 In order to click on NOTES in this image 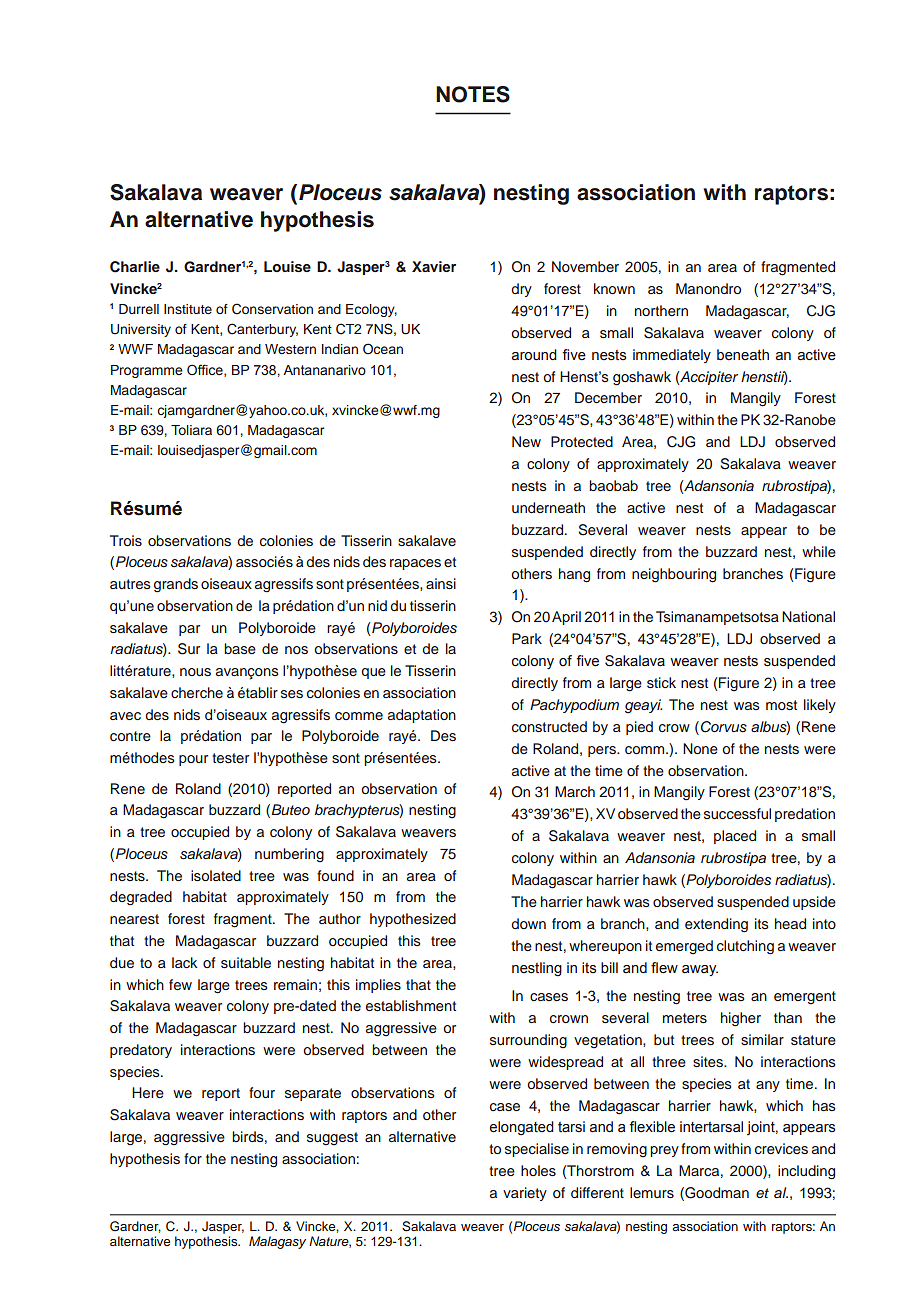, I will do `click(473, 94)`.
